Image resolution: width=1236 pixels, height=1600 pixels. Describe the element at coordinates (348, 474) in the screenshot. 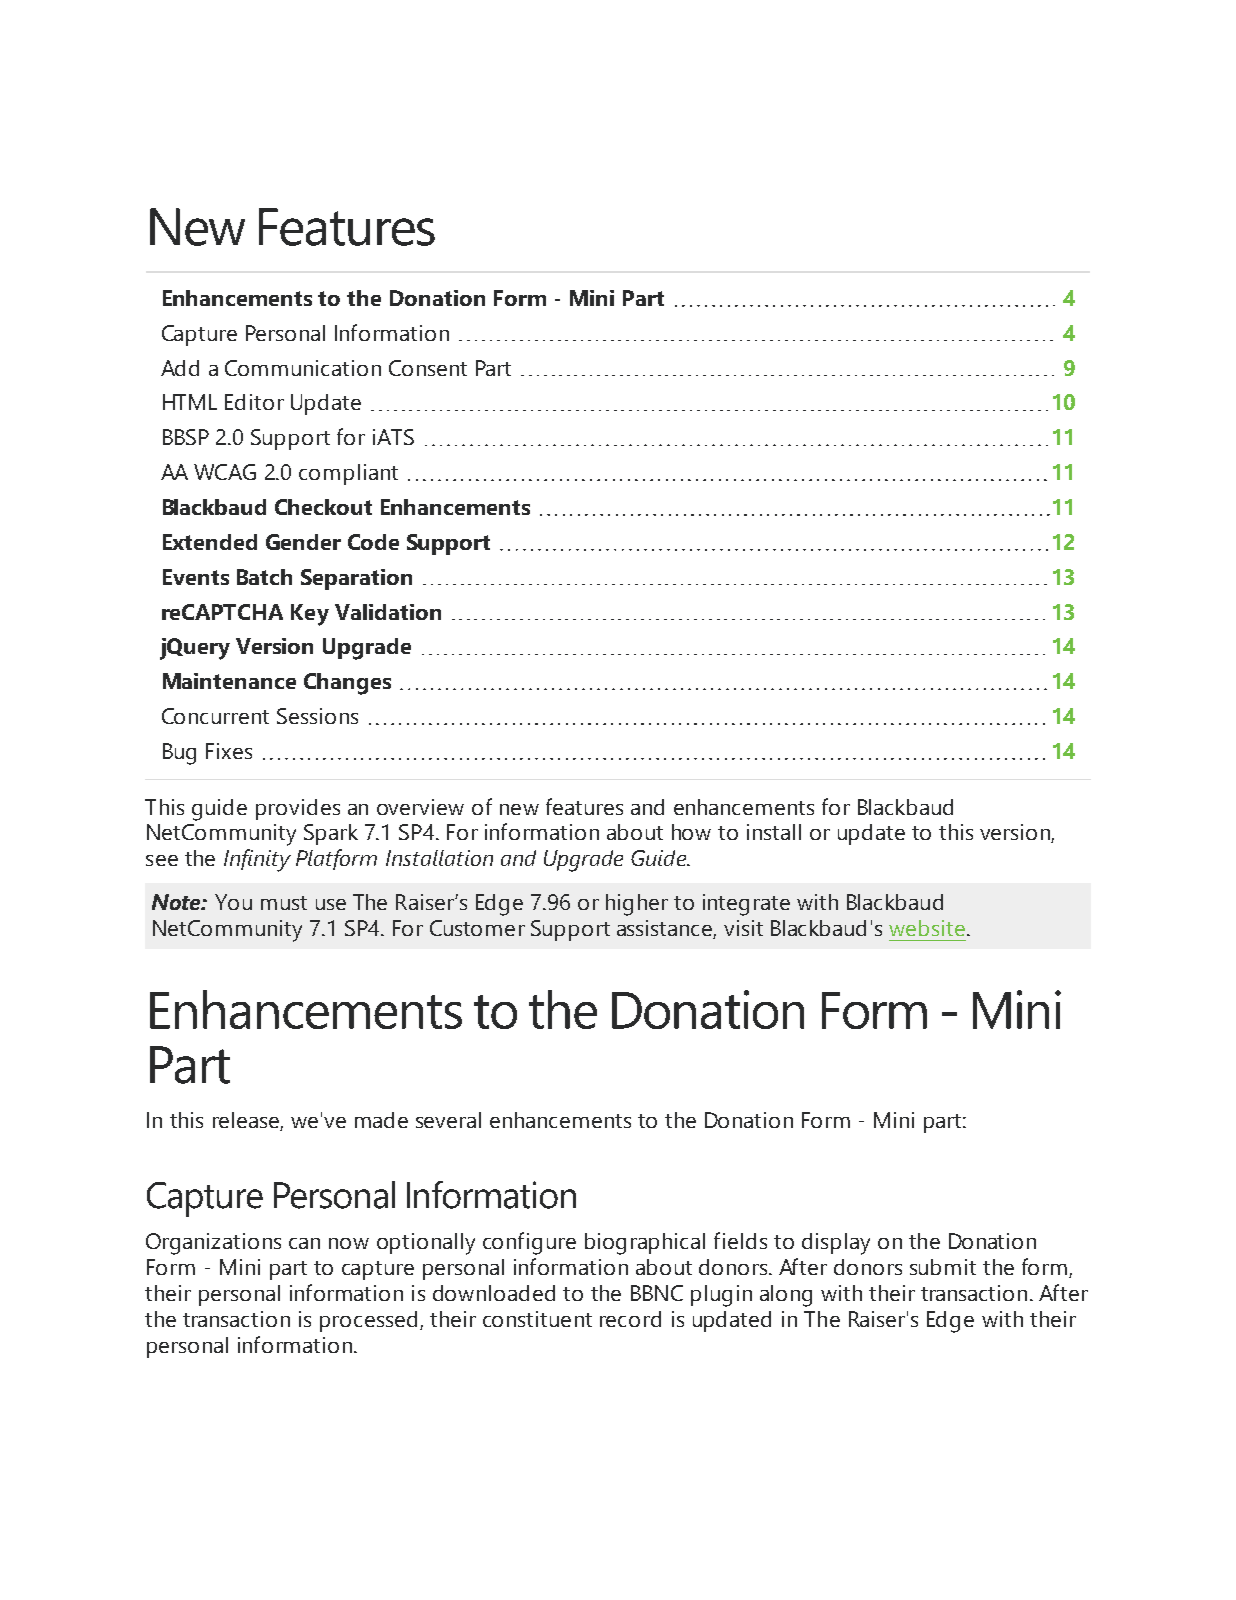

I see `compliant` at that location.
